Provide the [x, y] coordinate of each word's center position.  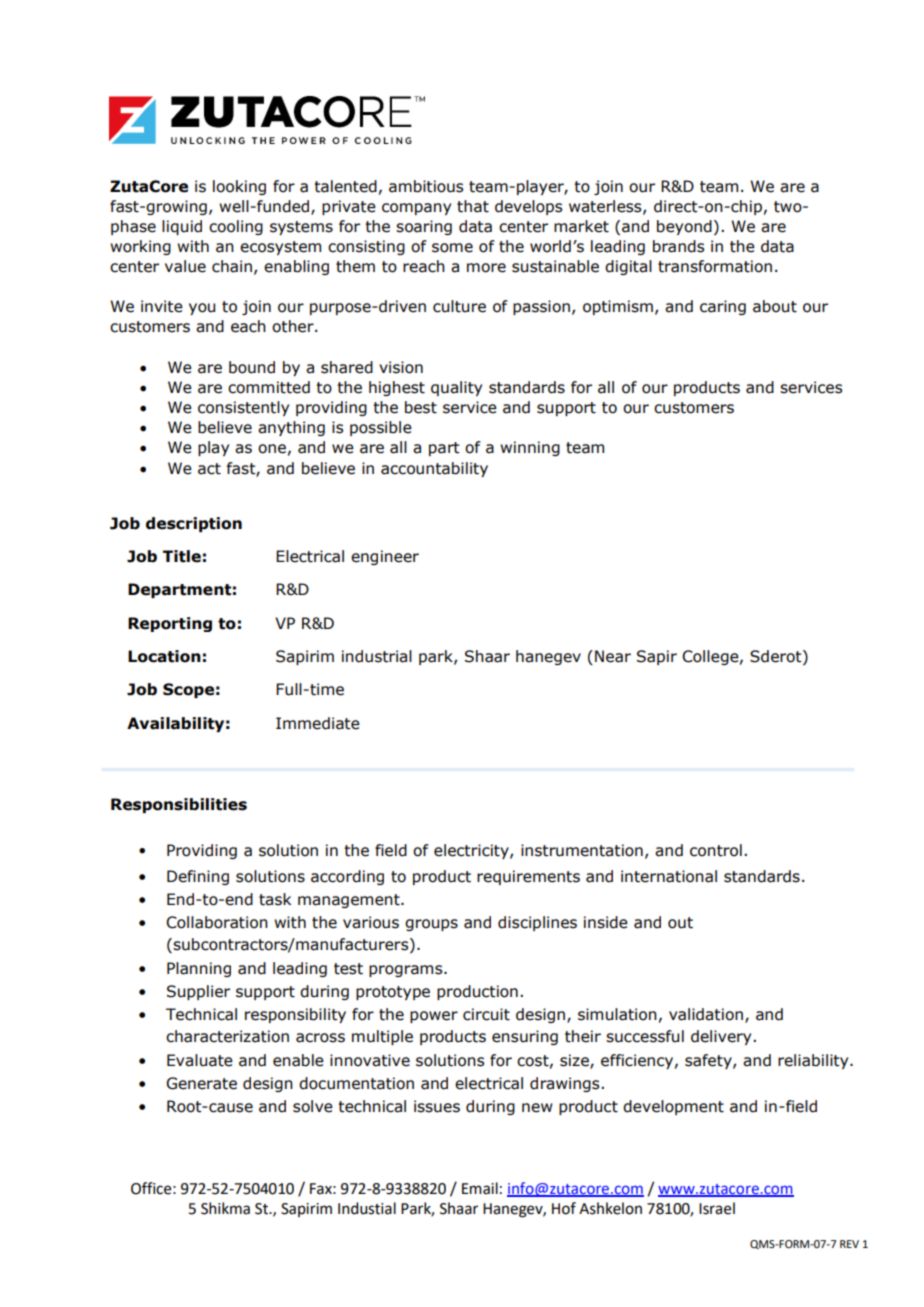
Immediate [318, 723]
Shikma [225, 1208]
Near [613, 656]
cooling [236, 227]
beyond [684, 227]
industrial [377, 656]
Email [480, 1188]
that [473, 206]
